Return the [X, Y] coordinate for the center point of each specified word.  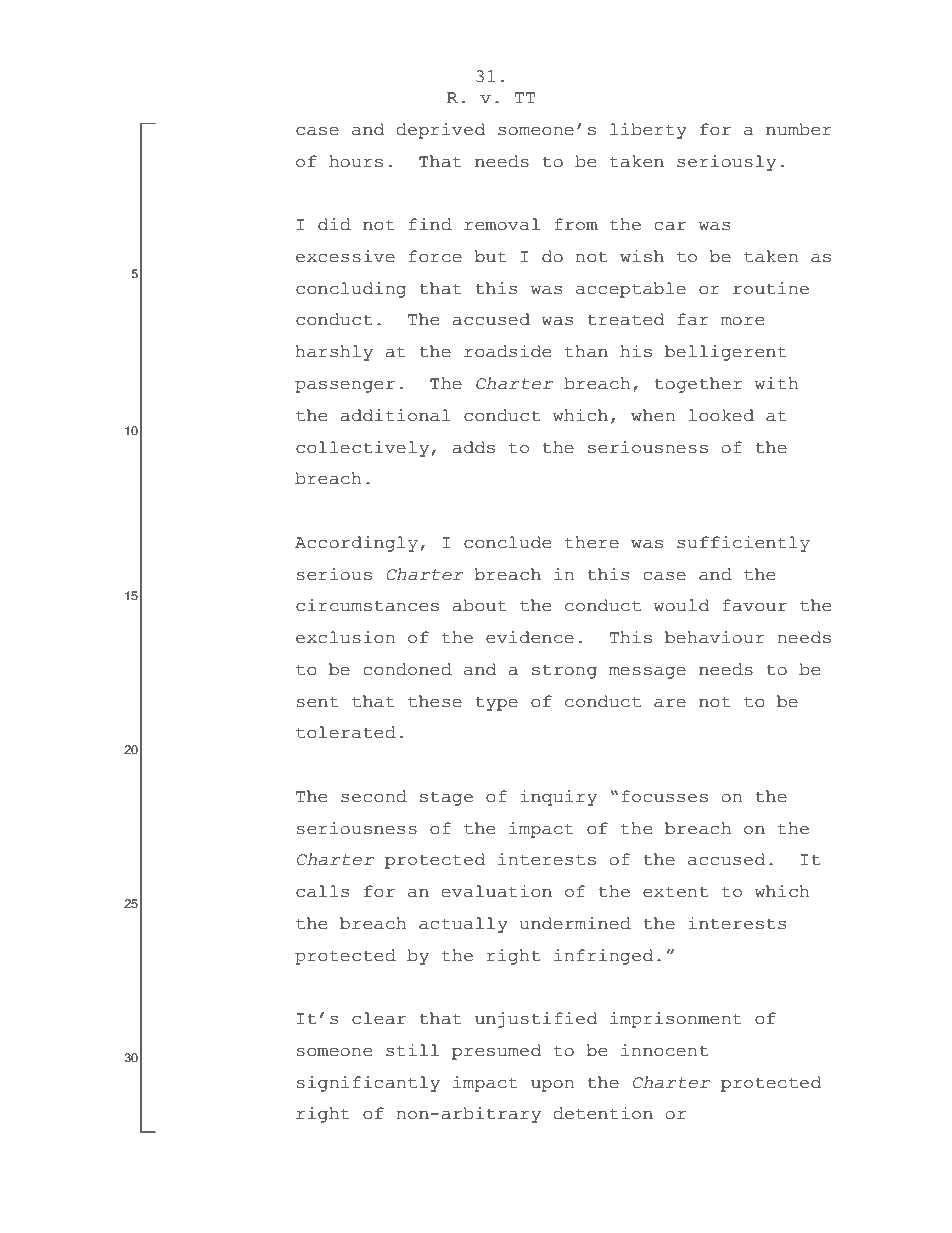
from [576, 224]
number [799, 129]
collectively [362, 449]
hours [356, 161]
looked [721, 415]
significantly [368, 1084]
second [374, 796]
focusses [664, 796]
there [592, 542]
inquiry [558, 798]
